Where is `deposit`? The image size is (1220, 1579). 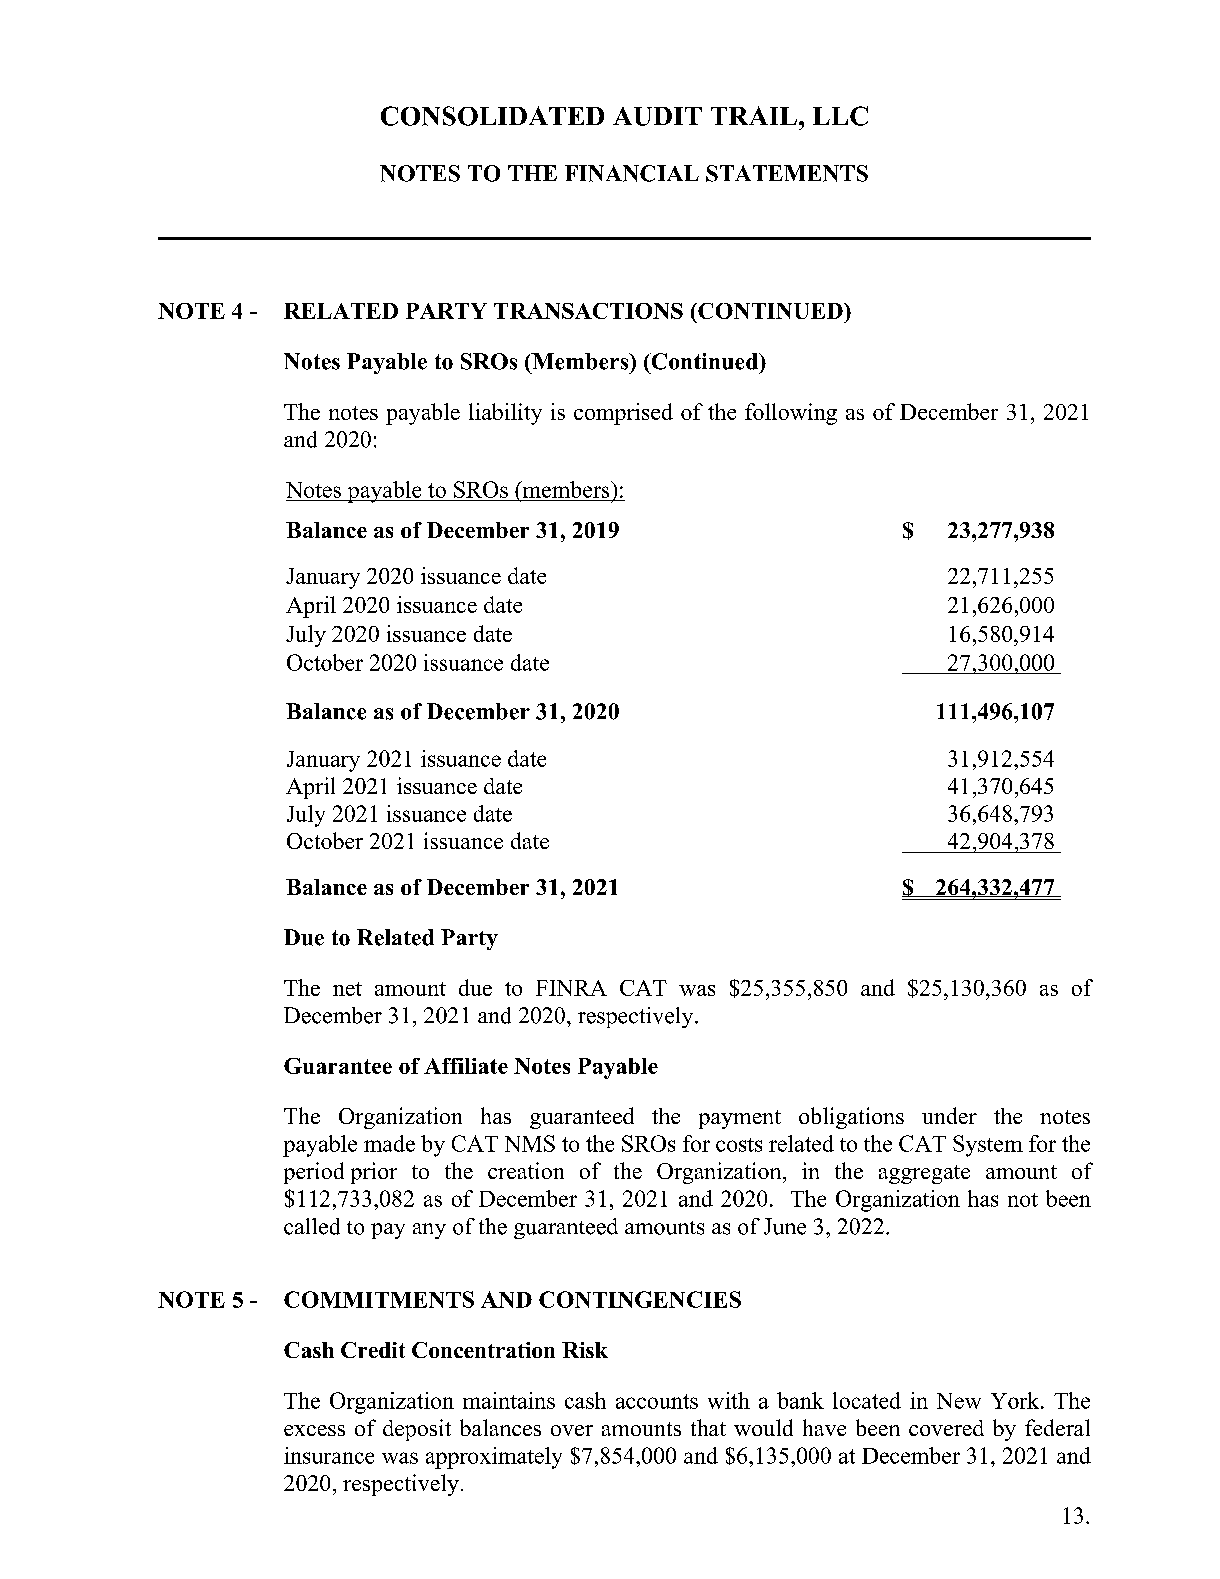 deposit is located at coordinates (417, 1430).
